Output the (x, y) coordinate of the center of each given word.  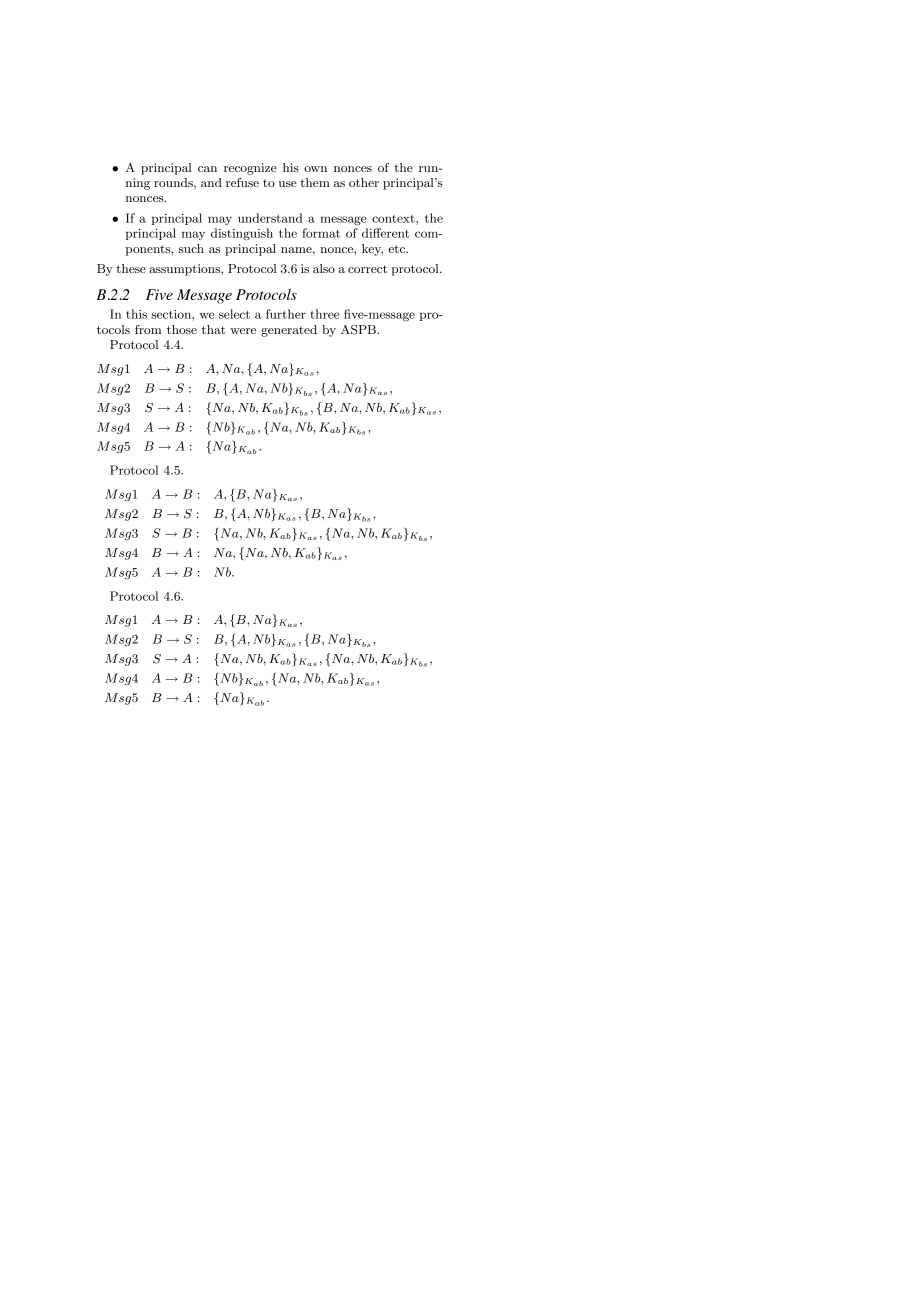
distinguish (242, 234)
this (136, 314)
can (207, 169)
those (182, 329)
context (394, 219)
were (243, 331)
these (131, 268)
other (364, 182)
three (324, 314)
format (321, 233)
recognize (250, 169)
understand (270, 218)
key (372, 250)
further (286, 314)
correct (367, 269)
